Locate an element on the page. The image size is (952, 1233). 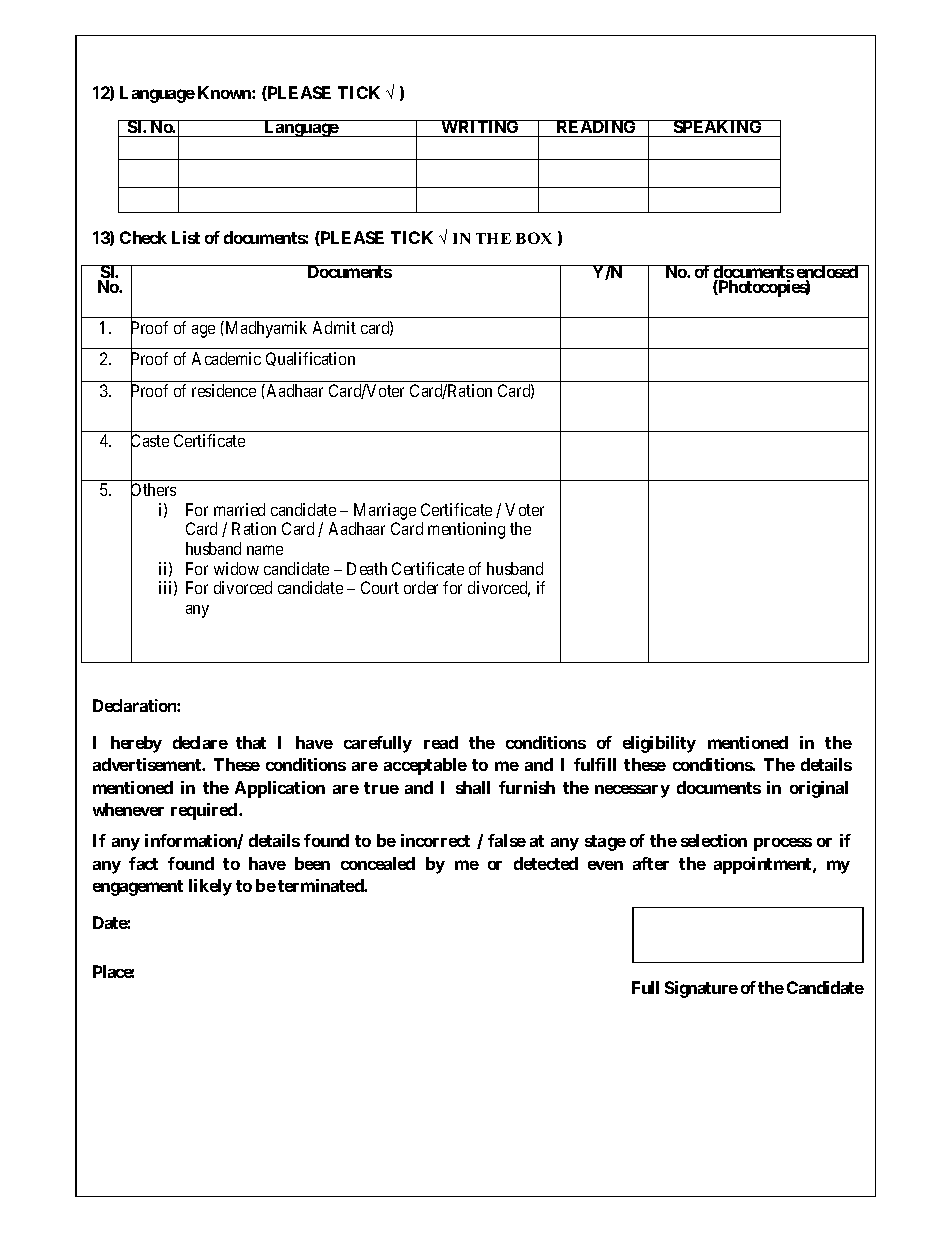
List is located at coordinates (186, 237).
